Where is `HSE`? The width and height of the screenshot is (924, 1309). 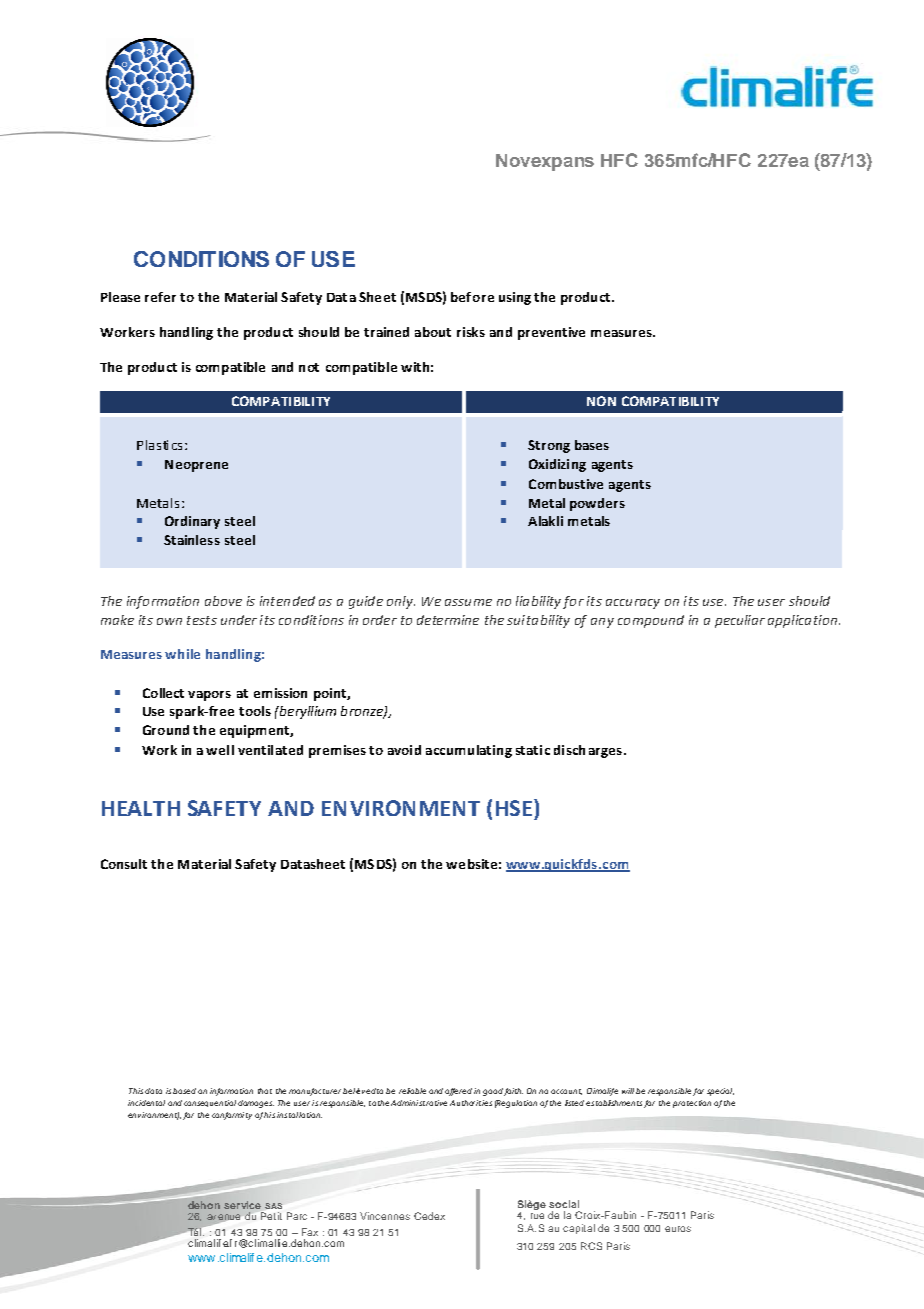
HSE is located at coordinates (514, 808).
